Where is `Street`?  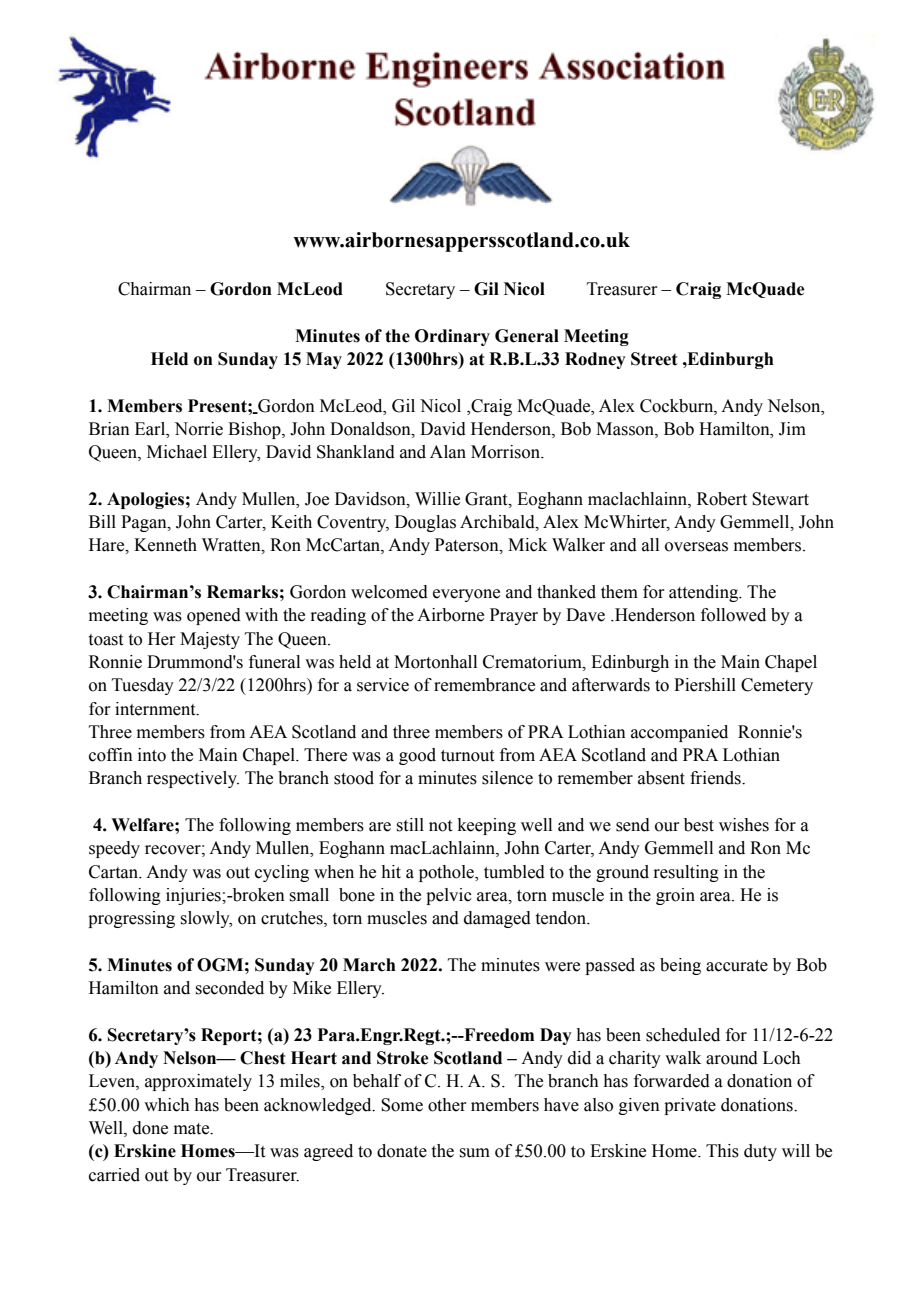 Street is located at coordinates (654, 359).
